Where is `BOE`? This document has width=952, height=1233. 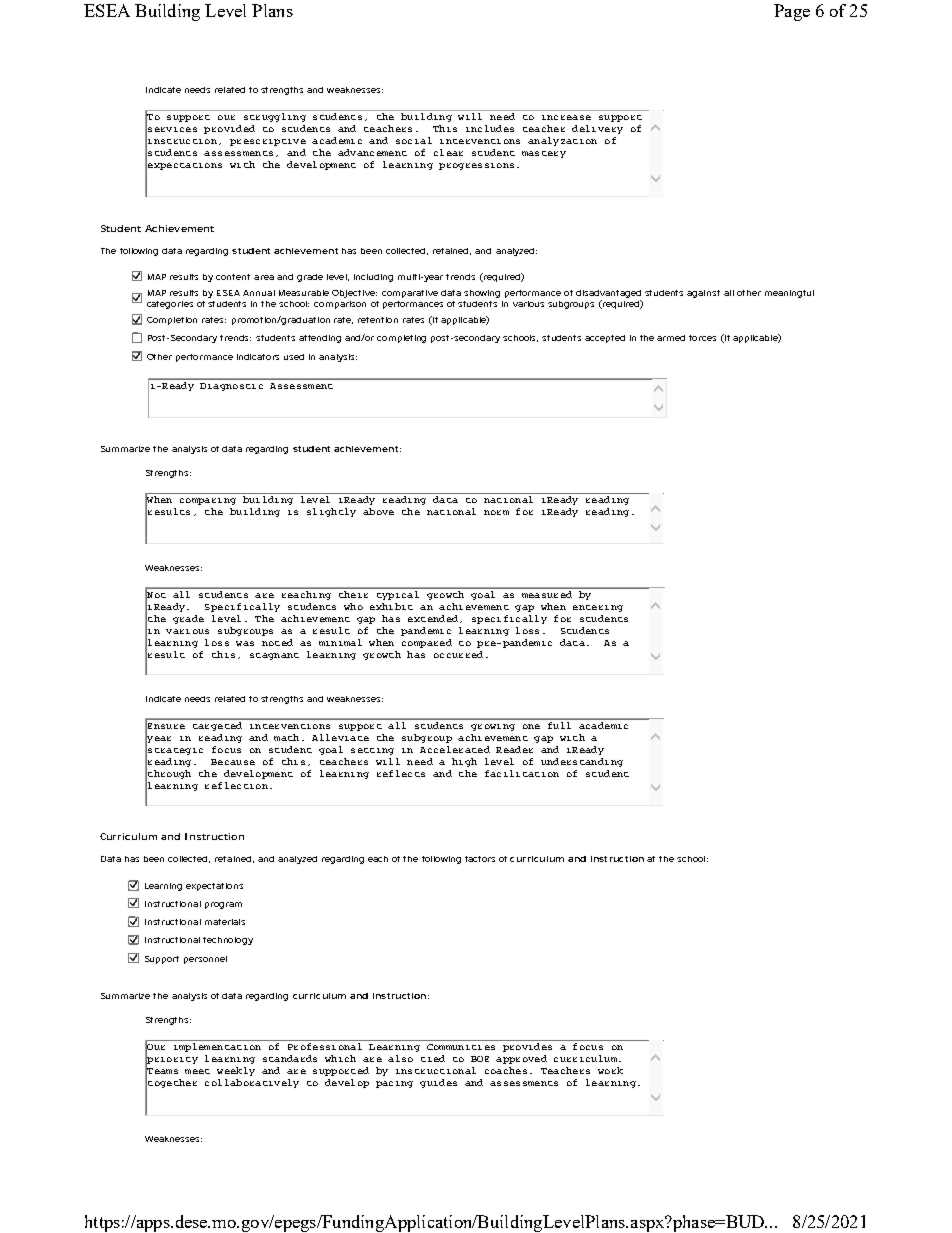
BOE is located at coordinates (480, 1059).
